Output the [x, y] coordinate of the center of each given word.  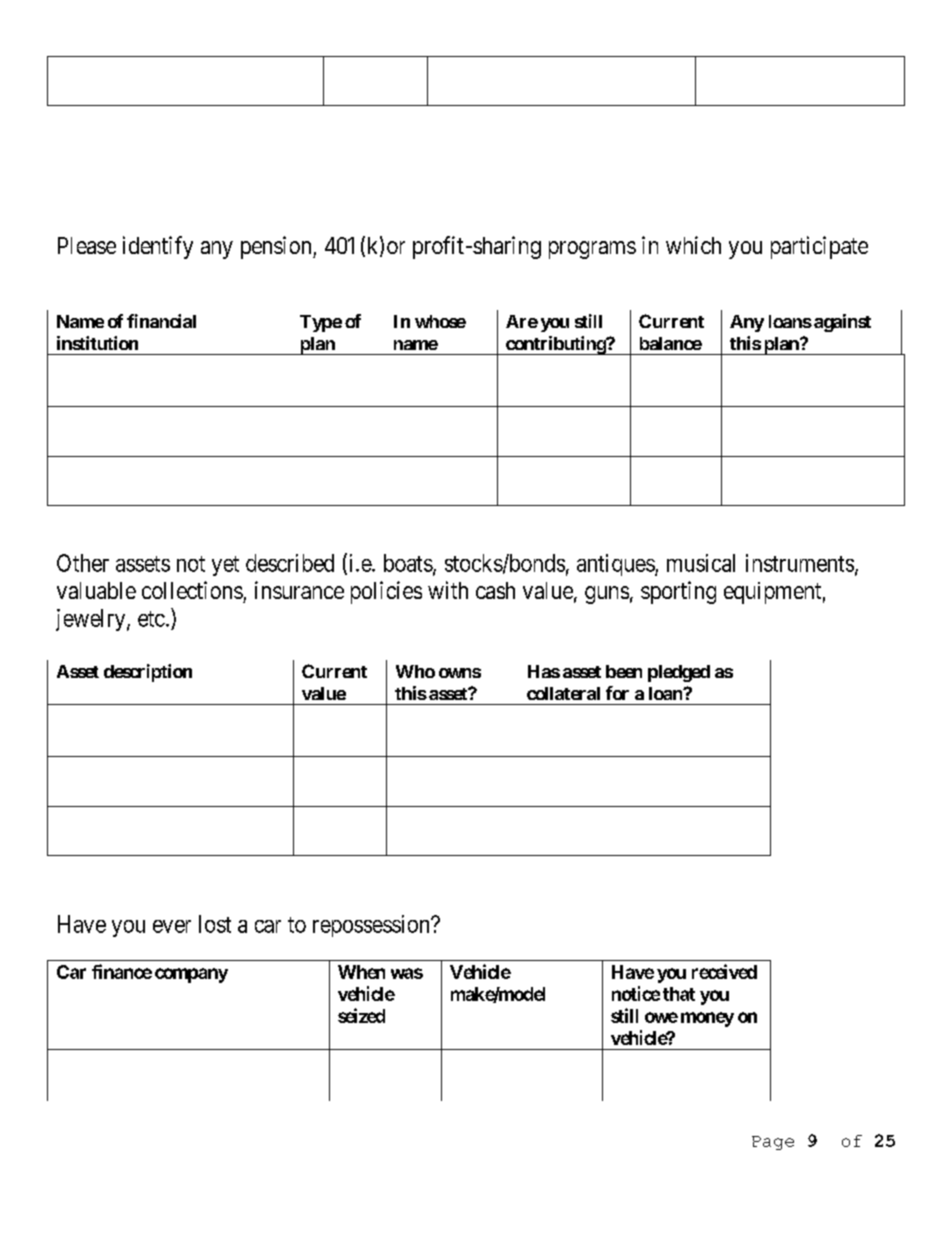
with [448, 590]
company [191, 975]
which [693, 245]
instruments [800, 563]
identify [158, 247]
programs [592, 250]
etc [151, 619]
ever [172, 926]
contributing [555, 345]
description [148, 673]
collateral [563, 693]
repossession [372, 926]
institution [97, 343]
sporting [678, 592]
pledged [679, 673]
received [724, 971]
